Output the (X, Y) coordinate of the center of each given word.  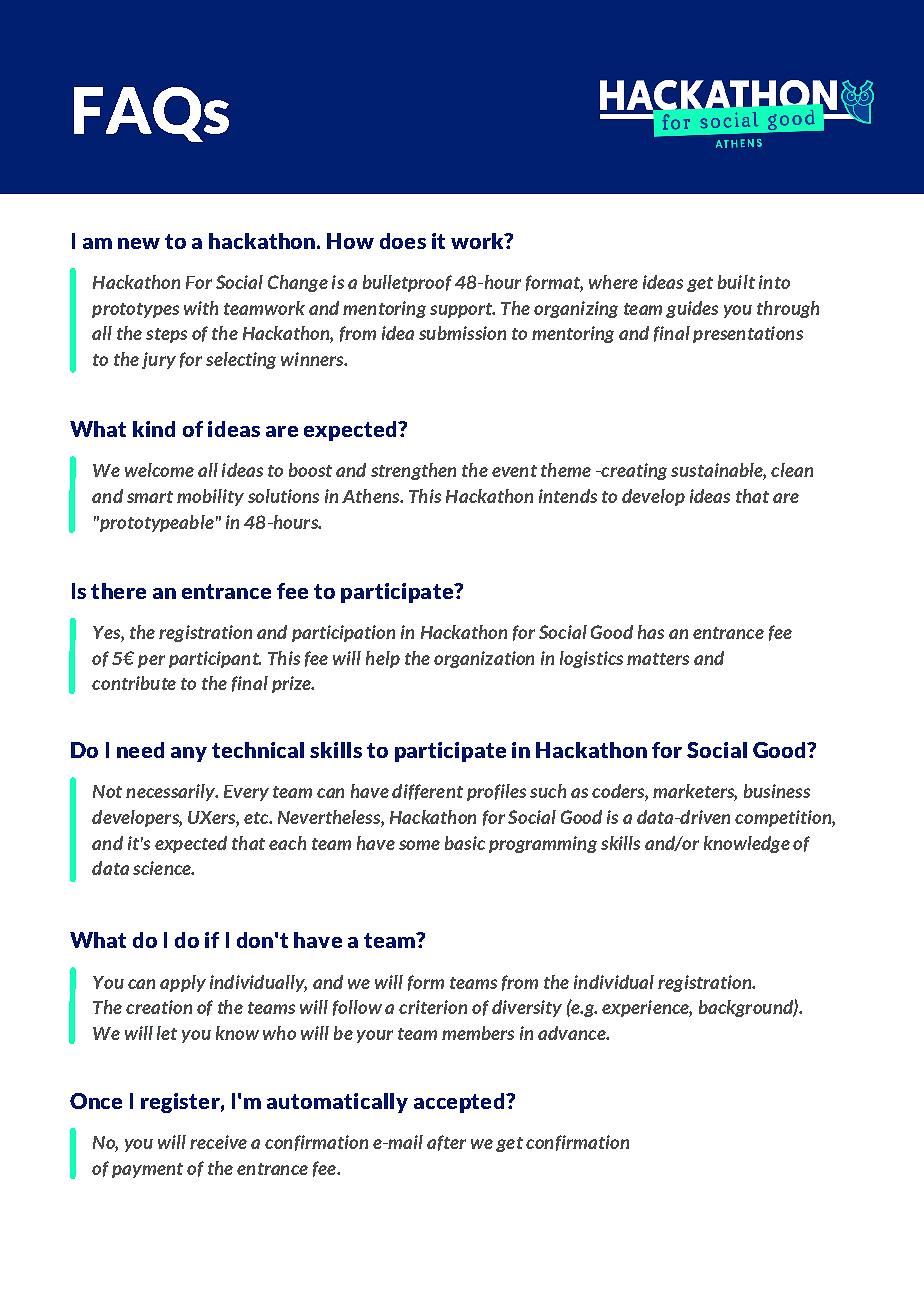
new (139, 243)
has (651, 632)
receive (218, 1142)
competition (784, 818)
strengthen (413, 471)
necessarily (172, 792)
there (118, 591)
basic (465, 843)
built (736, 282)
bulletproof (407, 283)
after (446, 1143)
